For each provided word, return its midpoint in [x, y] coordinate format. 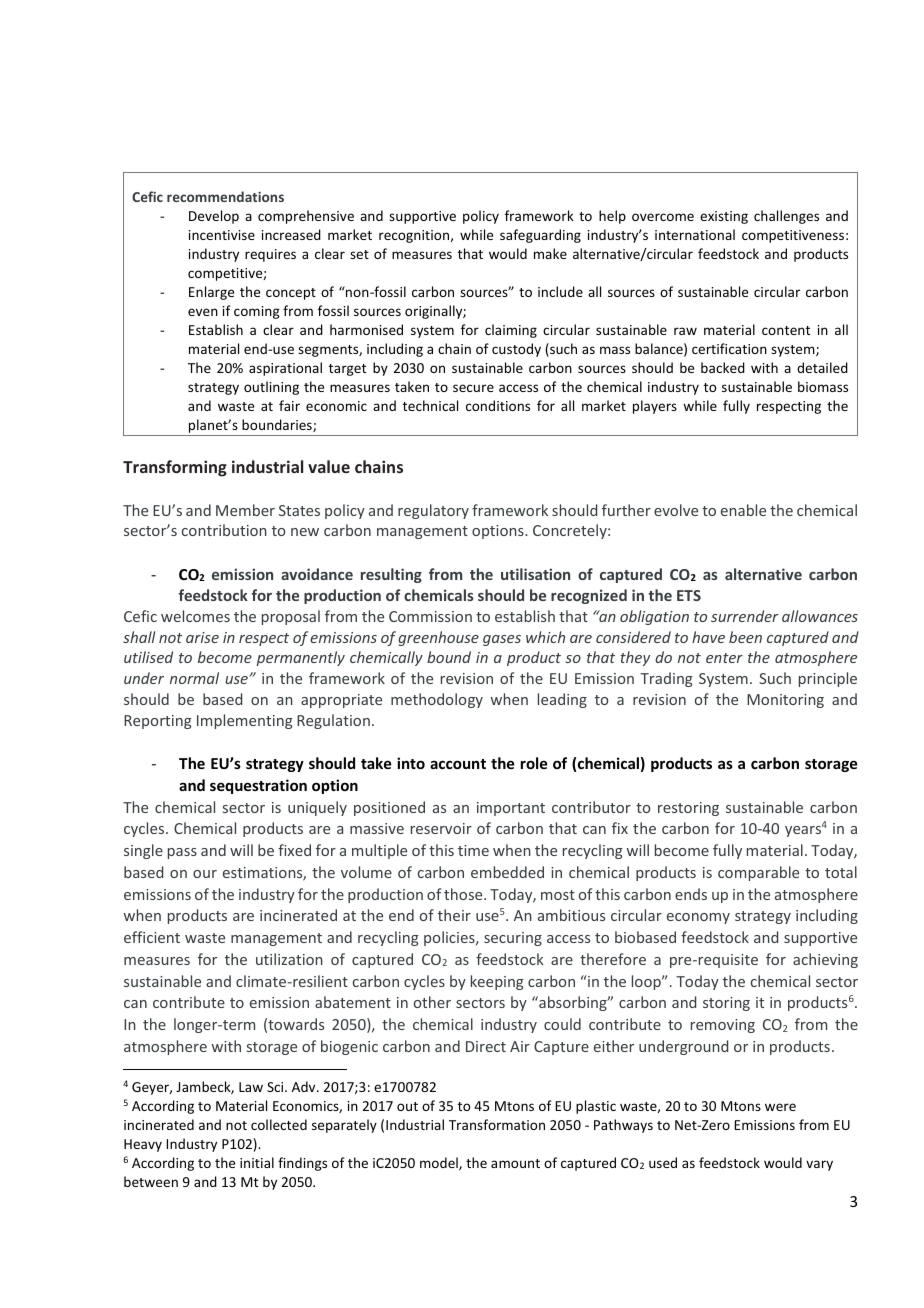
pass [182, 853]
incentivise [222, 235]
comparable [758, 873]
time [473, 850]
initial [257, 1162]
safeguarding [540, 236]
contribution [224, 530]
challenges [786, 217]
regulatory [433, 511]
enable [743, 510]
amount [515, 1163]
